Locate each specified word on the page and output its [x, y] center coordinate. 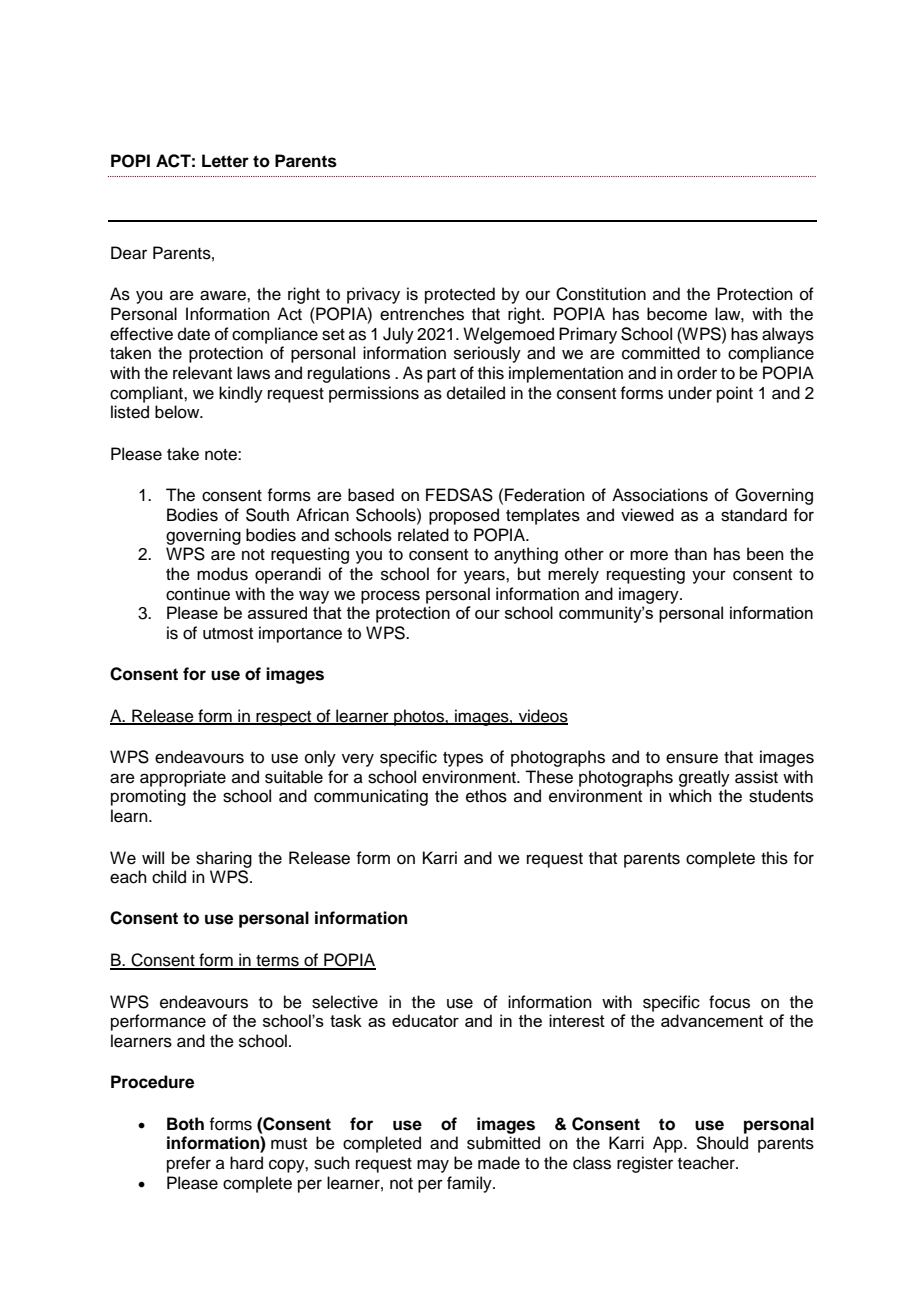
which [690, 796]
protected [460, 295]
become [677, 314]
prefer [189, 1164]
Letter [225, 161]
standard [754, 515]
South [267, 515]
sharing [224, 859]
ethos [486, 796]
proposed [464, 516]
